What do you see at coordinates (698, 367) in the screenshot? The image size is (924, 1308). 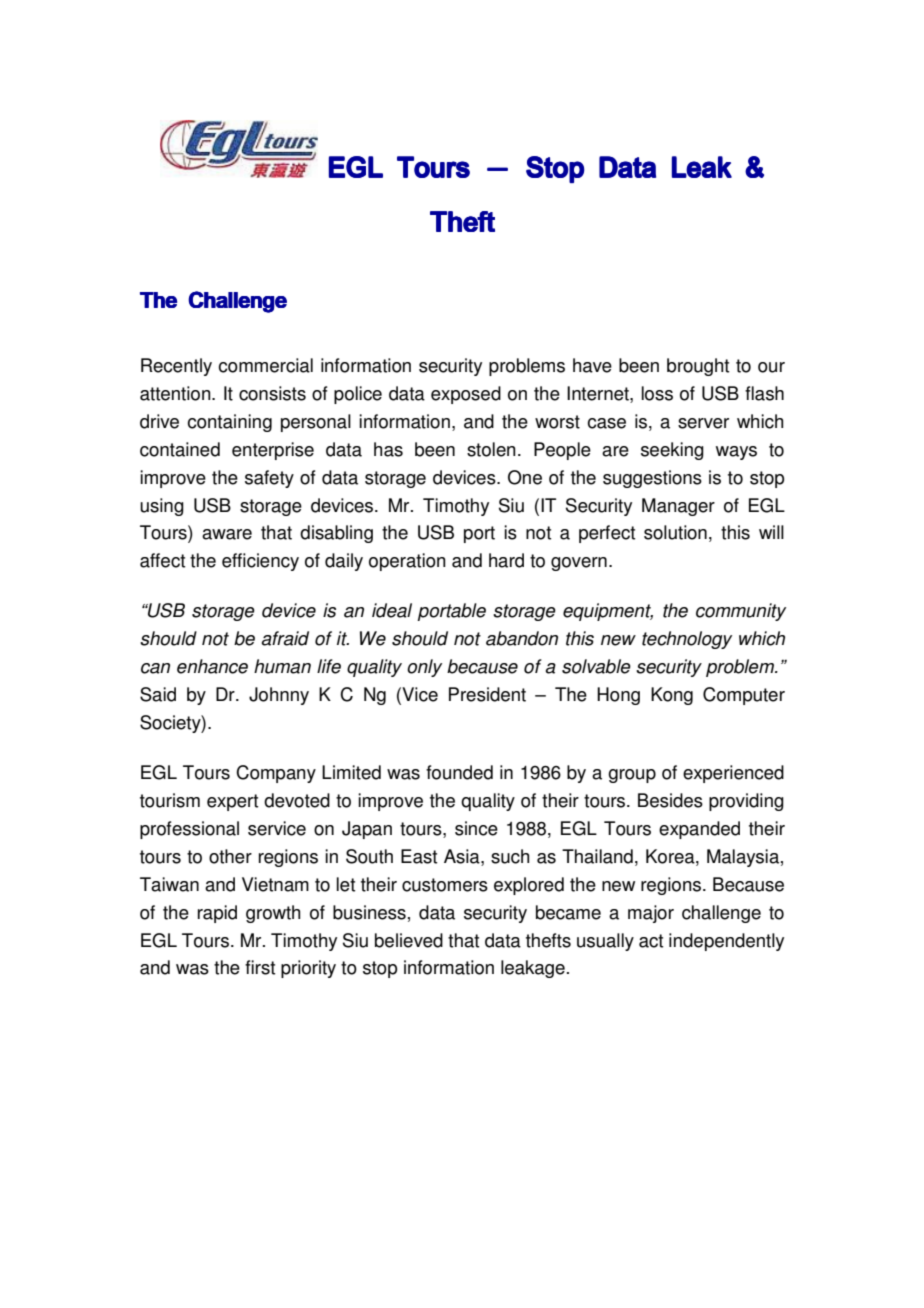 I see `brought` at bounding box center [698, 367].
